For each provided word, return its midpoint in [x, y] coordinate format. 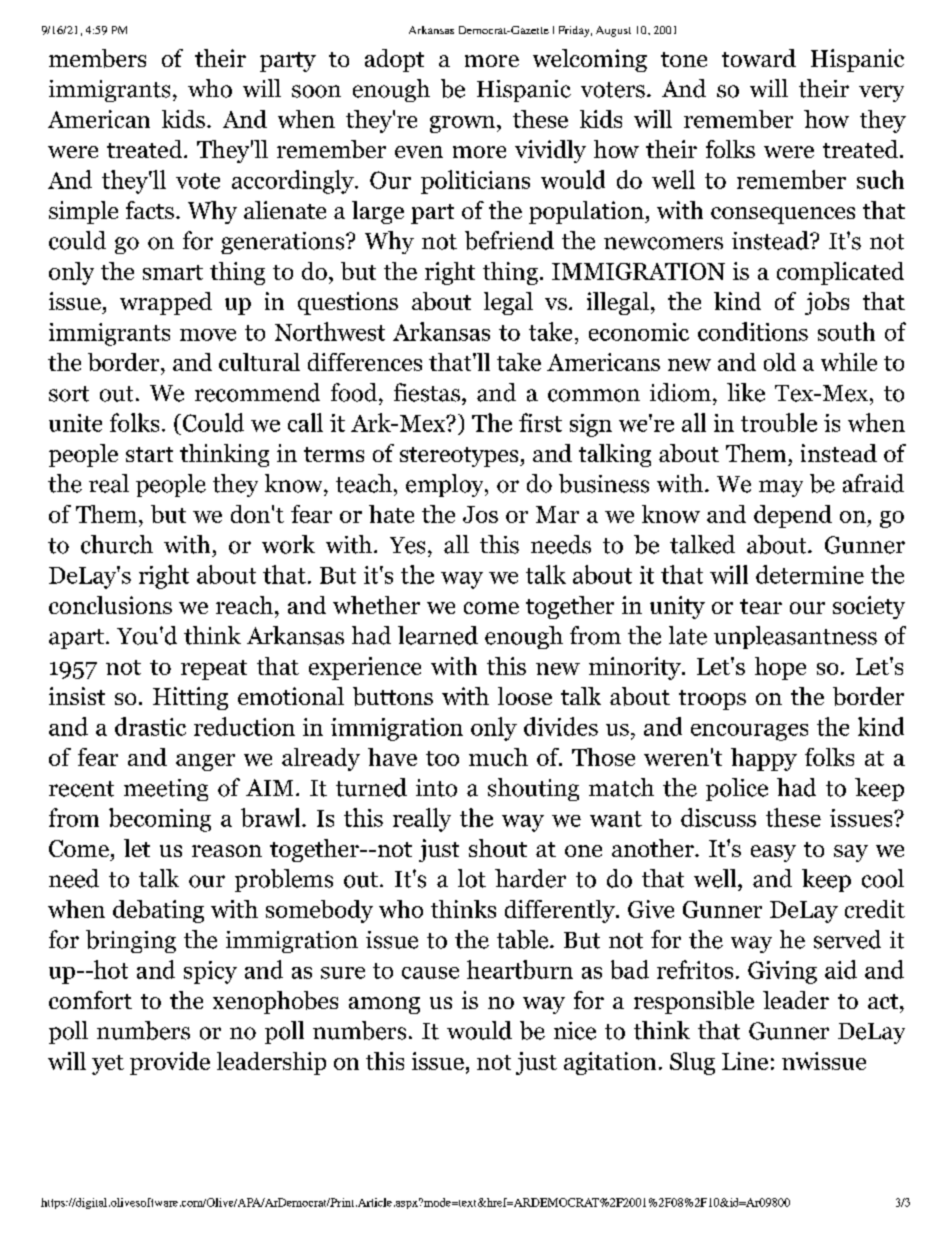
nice [575, 1031]
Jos [480, 514]
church [117, 544]
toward [759, 58]
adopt [394, 60]
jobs [827, 303]
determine [810, 574]
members [97, 58]
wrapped [166, 303]
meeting [166, 790]
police [737, 789]
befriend [509, 240]
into [436, 788]
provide [170, 1063]
